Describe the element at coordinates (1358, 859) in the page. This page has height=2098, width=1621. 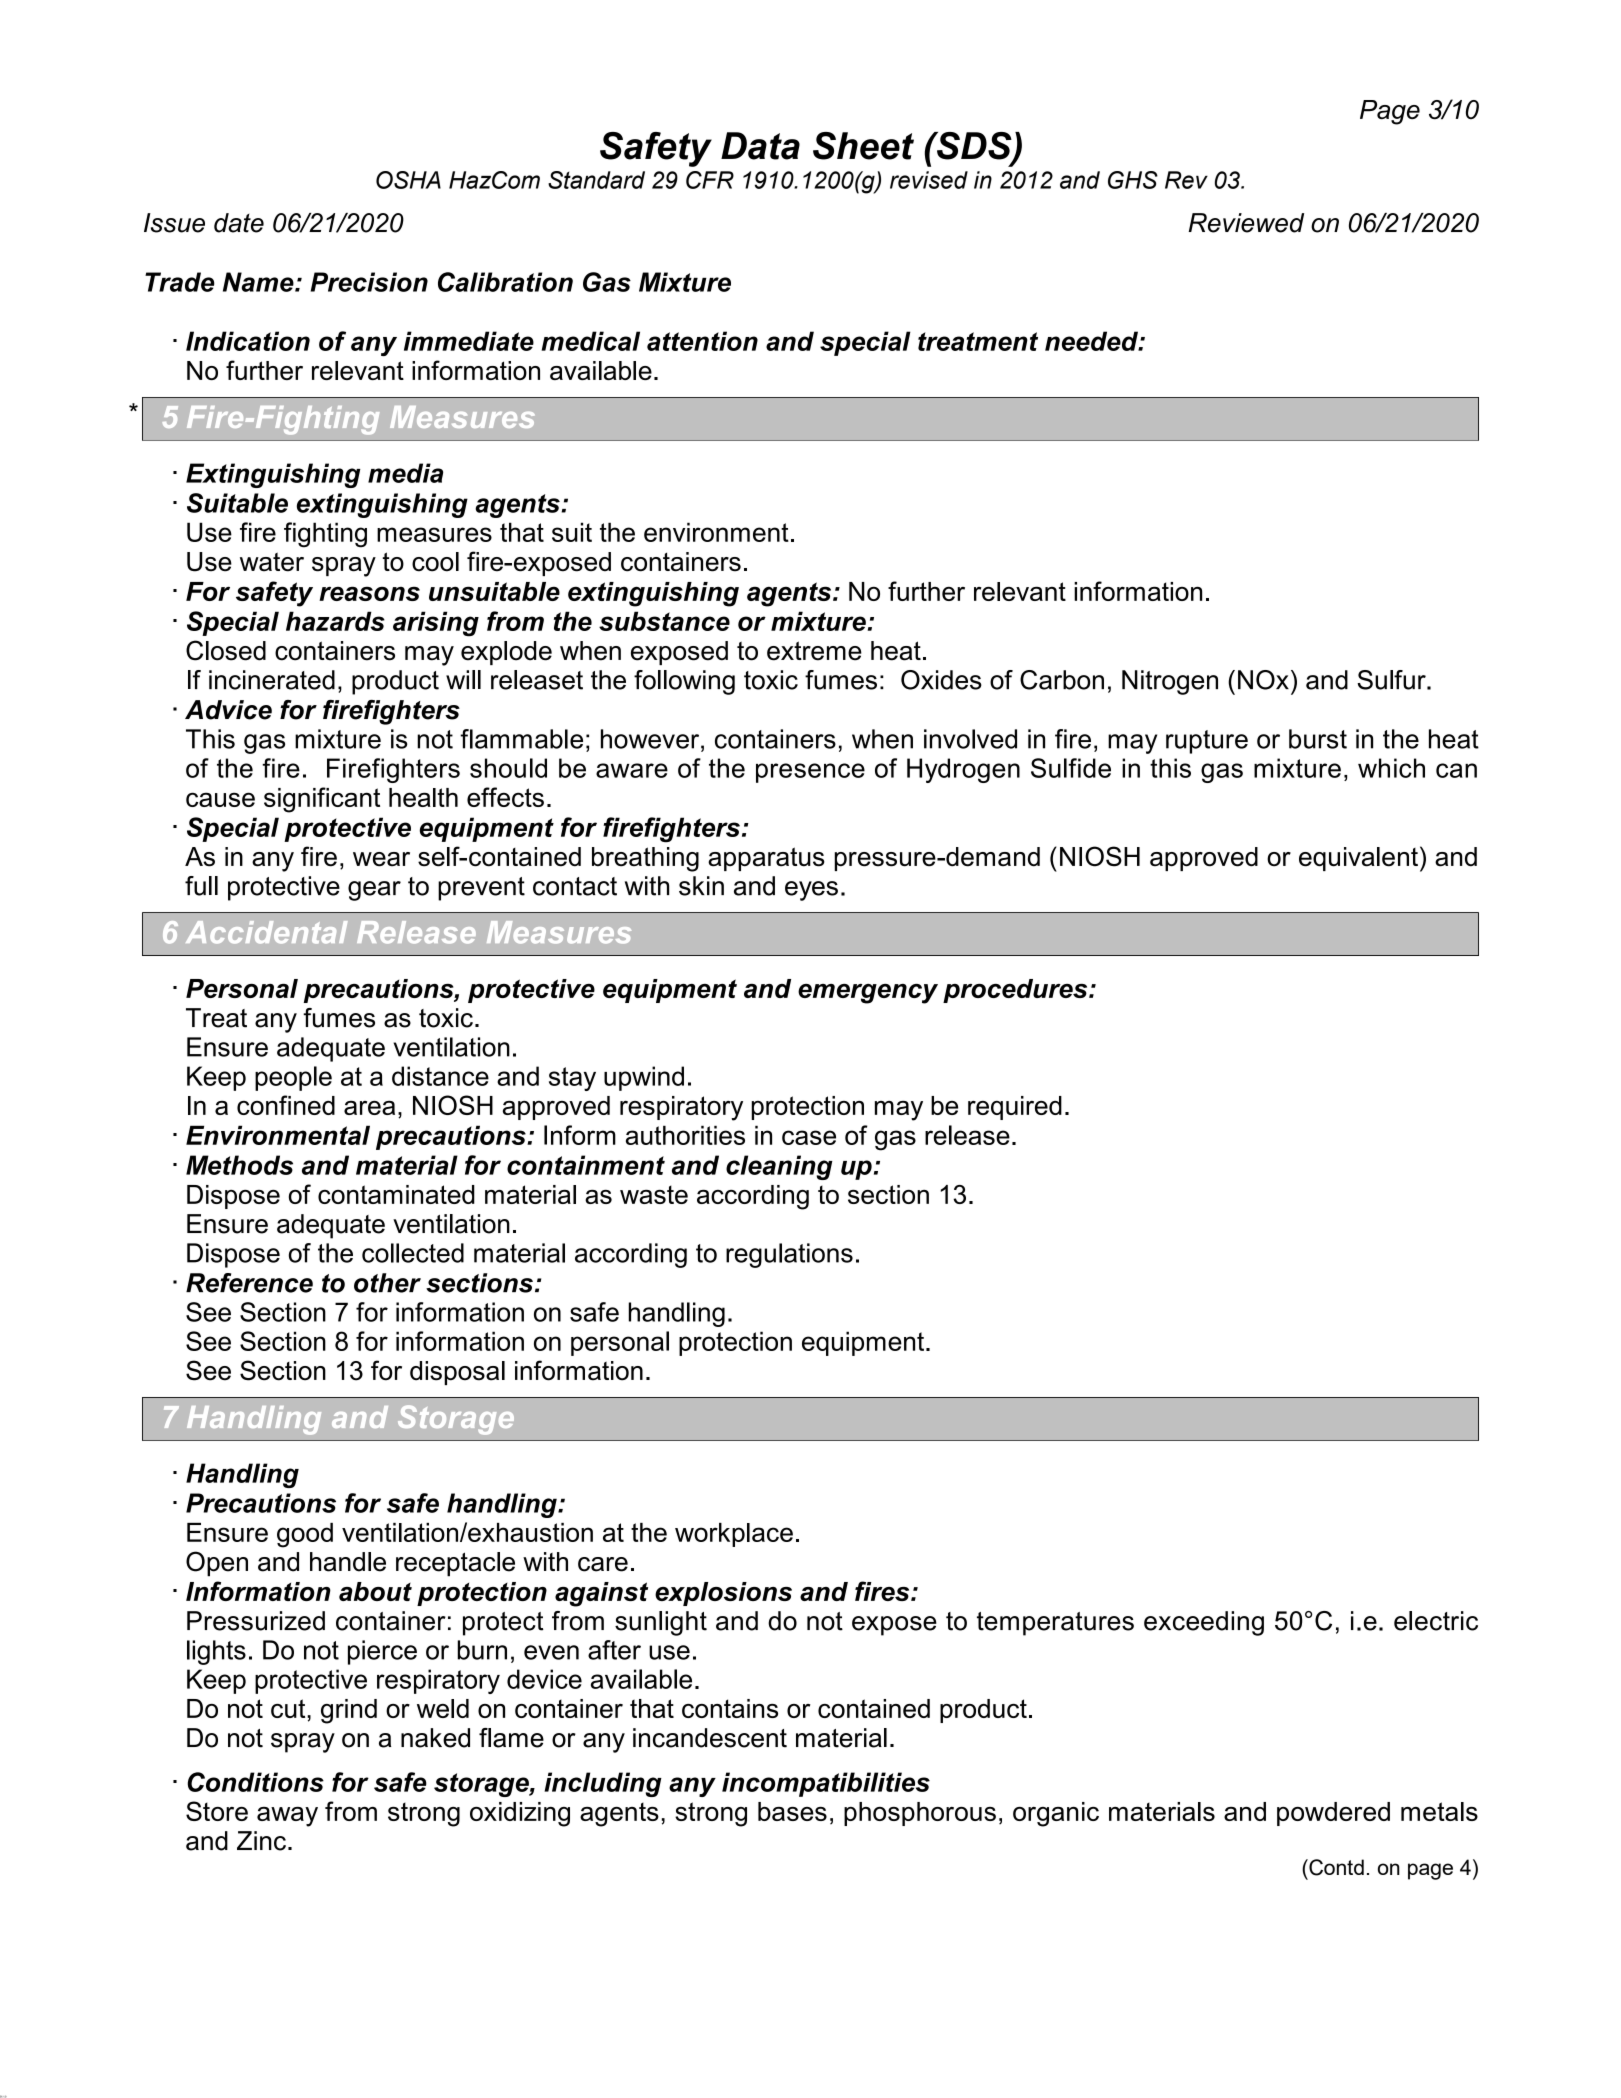
I see `equivalent` at that location.
